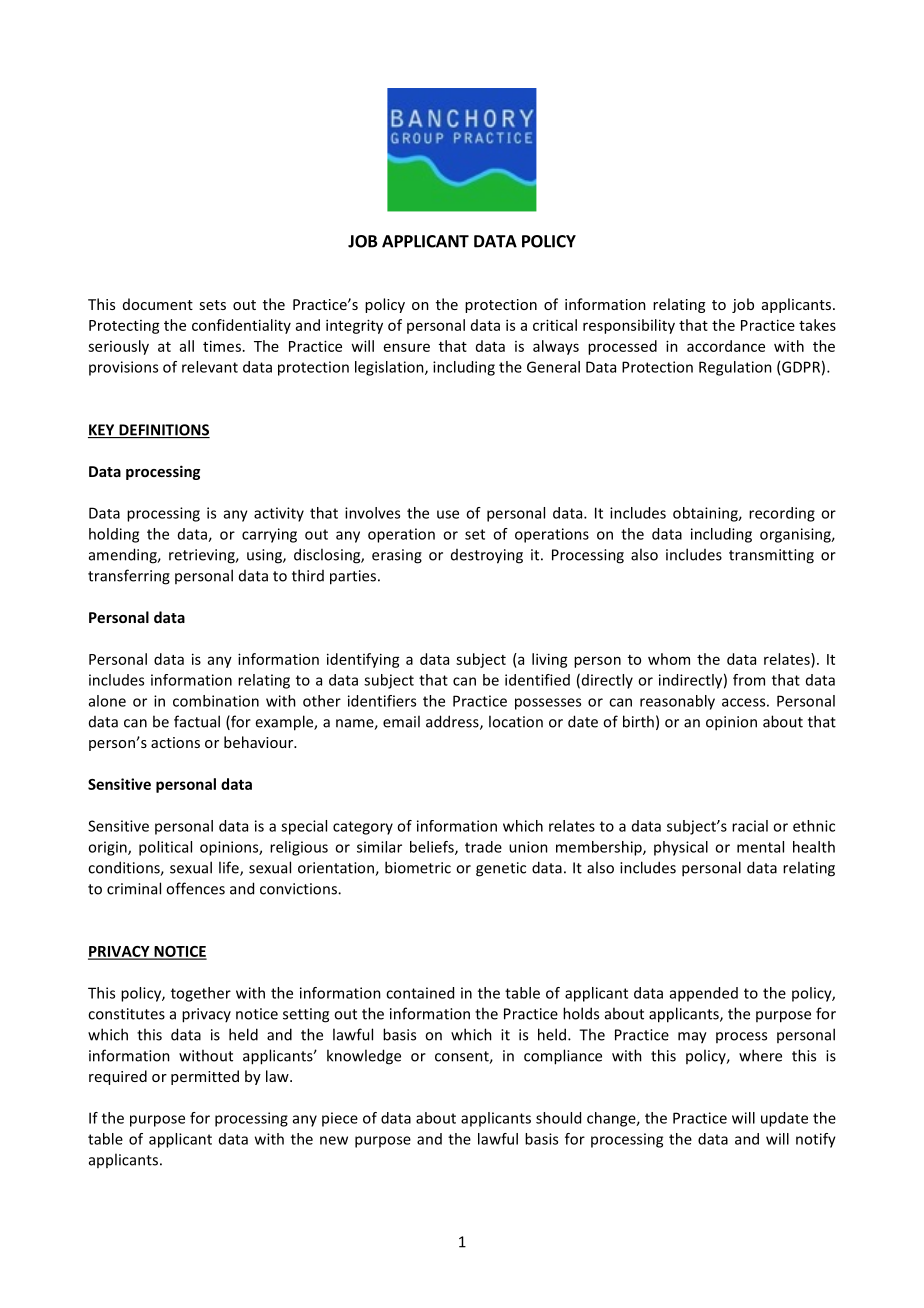 This screenshot has height=1308, width=924. What do you see at coordinates (516, 721) in the screenshot?
I see `location` at bounding box center [516, 721].
